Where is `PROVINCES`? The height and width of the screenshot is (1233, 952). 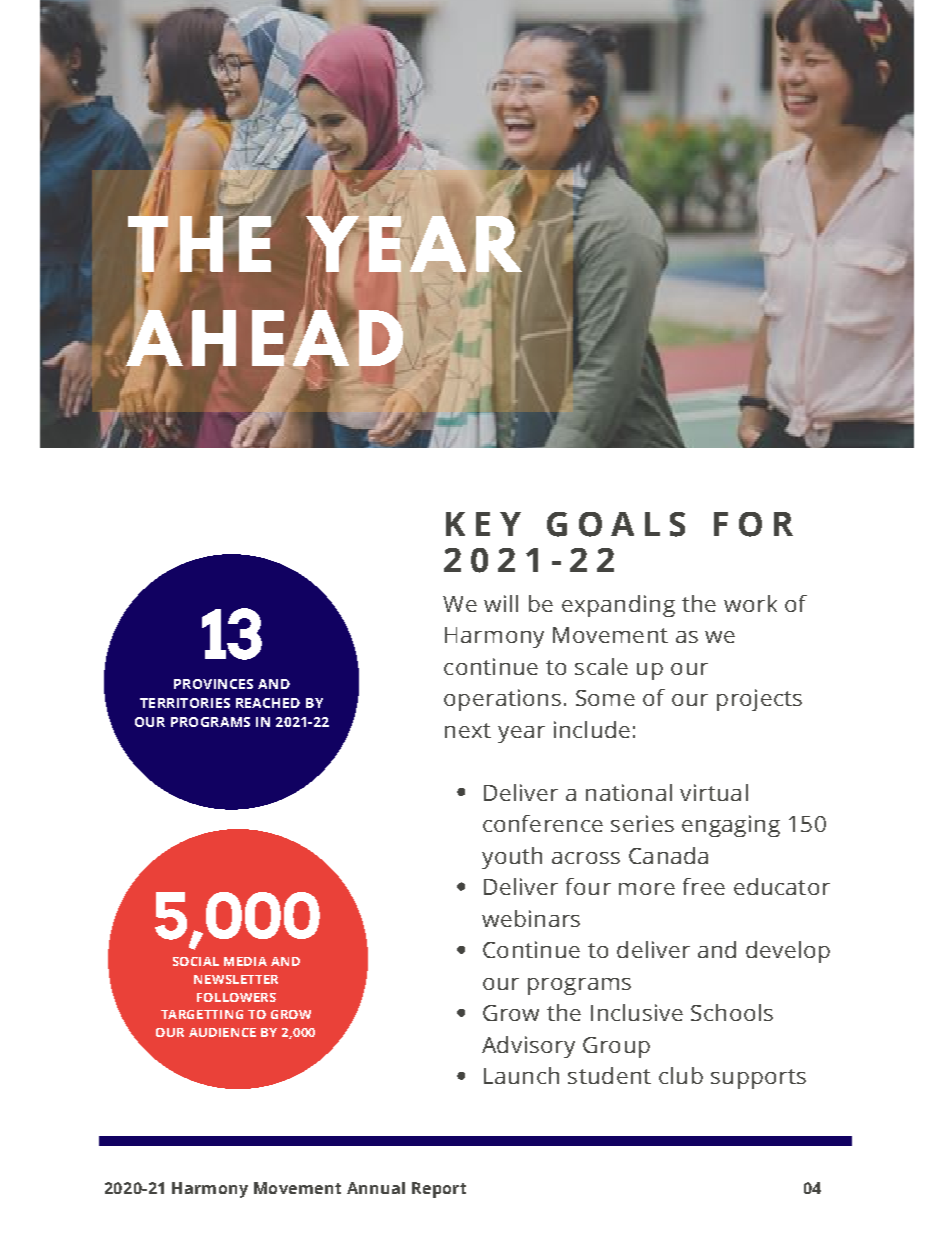
PROVINCES is located at coordinates (213, 684).
